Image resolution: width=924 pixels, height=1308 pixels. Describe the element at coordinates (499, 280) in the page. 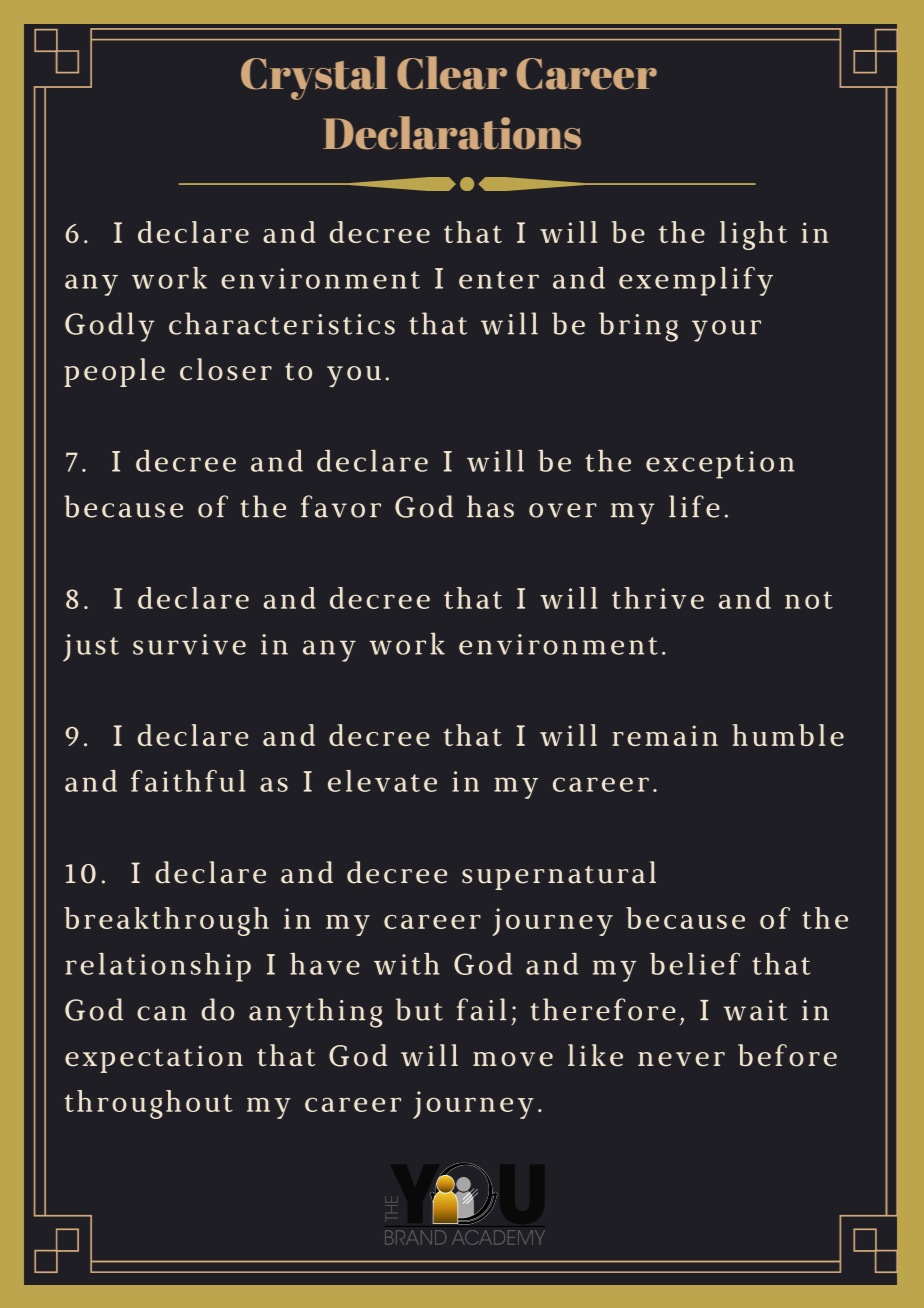

I see `enter` at that location.
